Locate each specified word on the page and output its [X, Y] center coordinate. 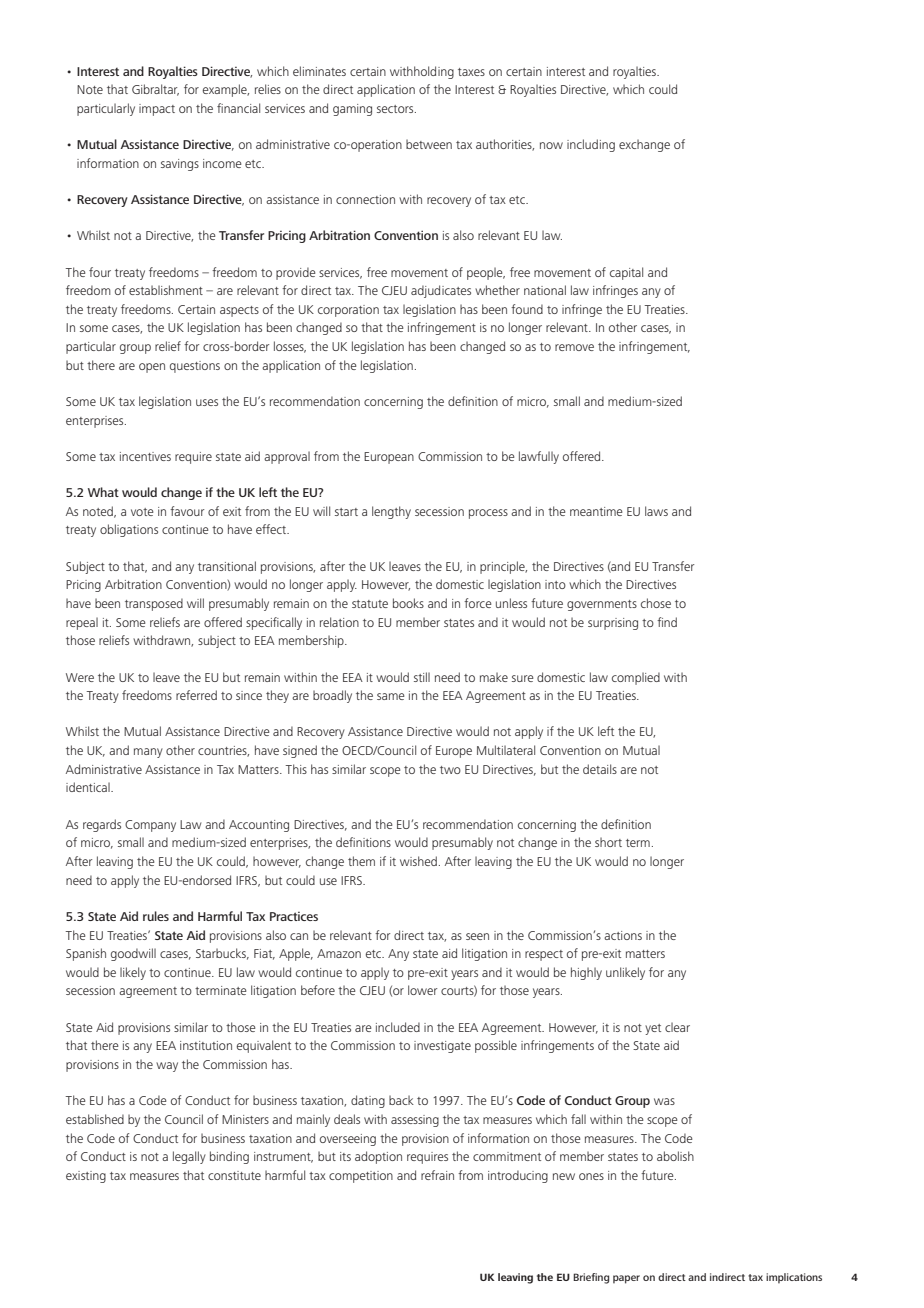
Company [150, 826]
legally [189, 1157]
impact [157, 110]
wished [418, 861]
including [591, 145]
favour [187, 511]
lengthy [391, 512]
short [608, 842]
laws [656, 511]
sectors [396, 109]
